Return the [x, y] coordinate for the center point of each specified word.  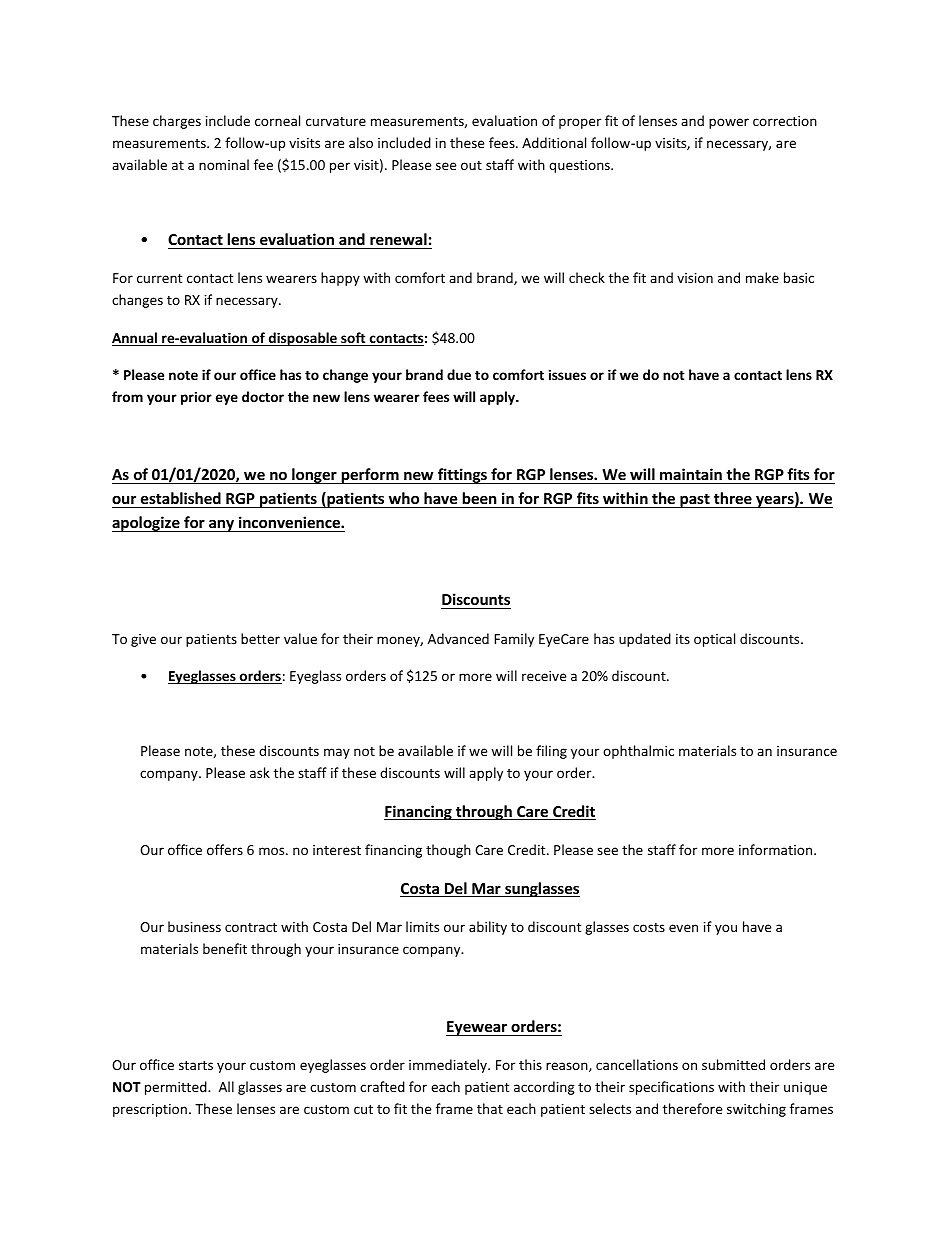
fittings [462, 476]
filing [551, 752]
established [181, 498]
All [226, 1086]
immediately [449, 1066]
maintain [691, 474]
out [471, 165]
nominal [224, 164]
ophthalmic [638, 752]
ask [260, 772]
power [729, 123]
